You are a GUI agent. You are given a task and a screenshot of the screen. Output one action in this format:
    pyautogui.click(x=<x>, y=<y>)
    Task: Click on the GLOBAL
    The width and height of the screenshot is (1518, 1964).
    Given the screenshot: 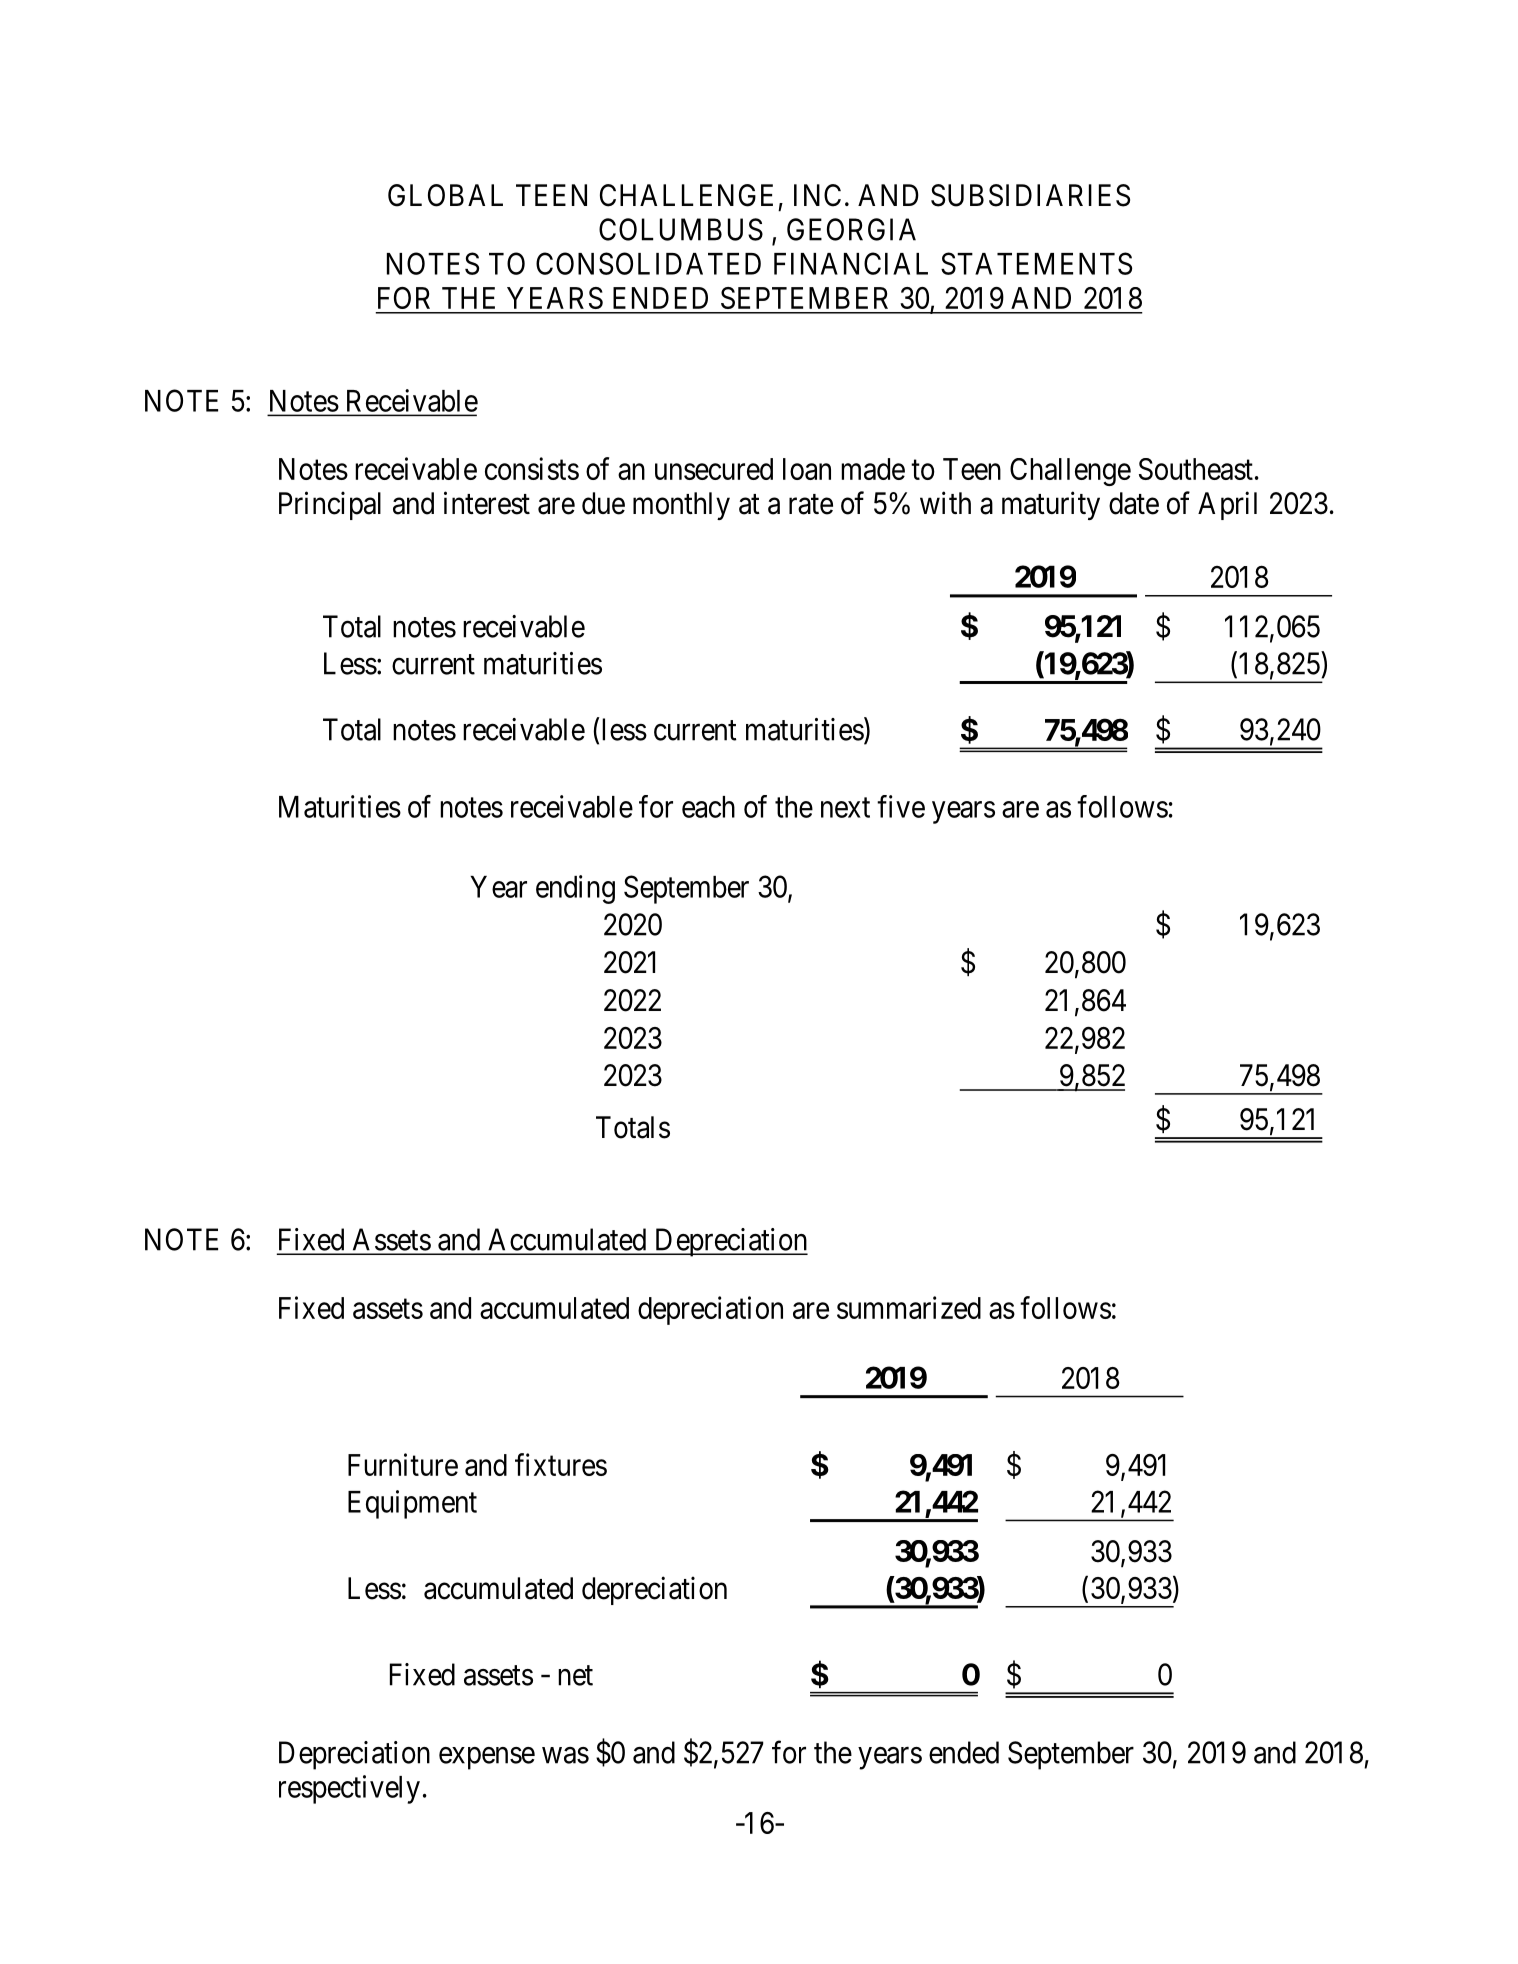 What is the action you would take?
    pyautogui.click(x=445, y=195)
